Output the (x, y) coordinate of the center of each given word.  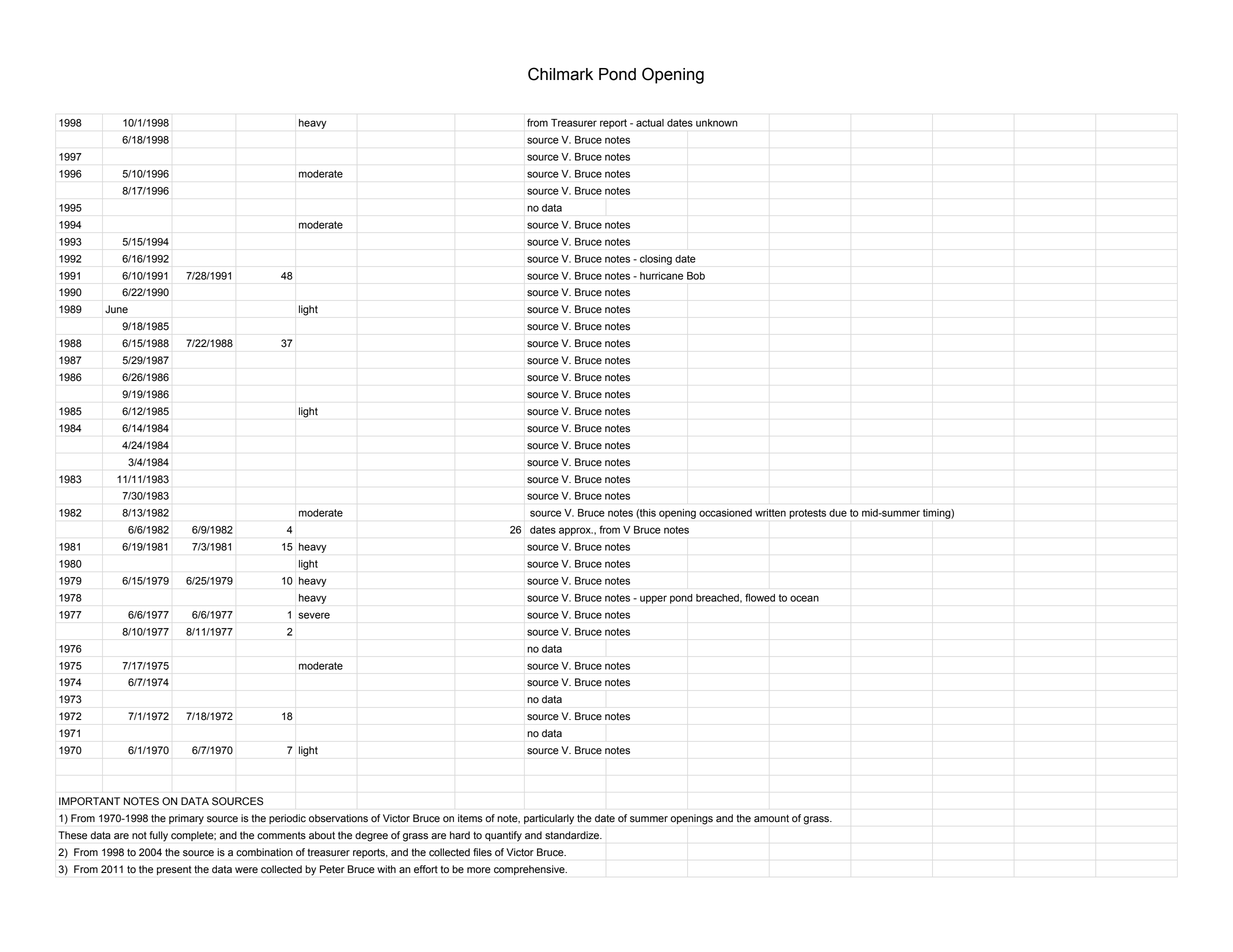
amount (771, 818)
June (116, 309)
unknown (717, 123)
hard (460, 835)
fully (158, 836)
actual (650, 123)
